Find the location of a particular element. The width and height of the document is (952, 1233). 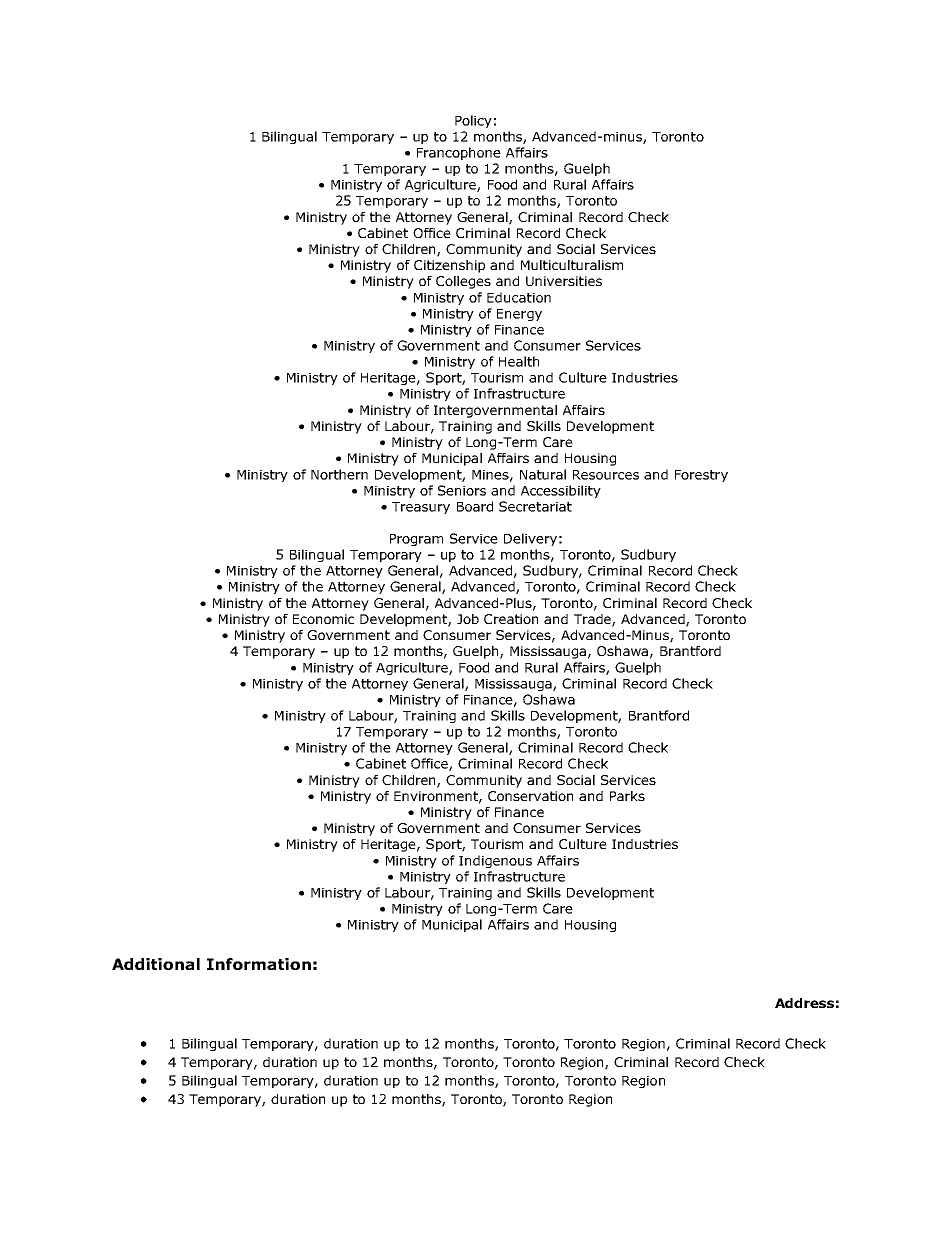

Resources is located at coordinates (606, 475).
